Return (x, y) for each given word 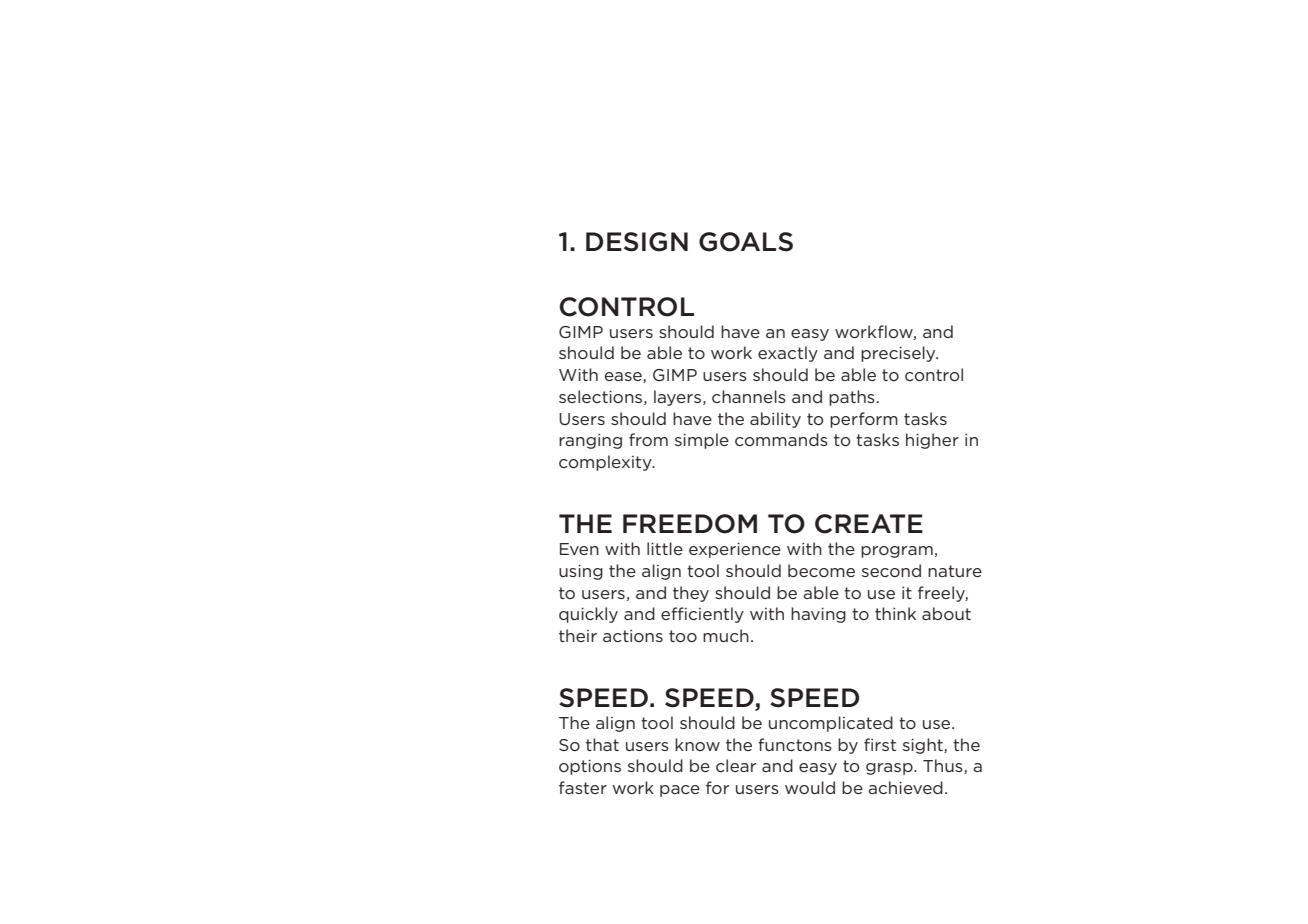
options (590, 767)
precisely (899, 354)
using (581, 572)
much (726, 635)
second (891, 570)
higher (932, 441)
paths (852, 398)
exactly (788, 354)
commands (781, 439)
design (637, 242)
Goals (746, 242)
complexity (606, 463)
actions (633, 636)
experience (735, 550)
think (895, 613)
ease (624, 377)
